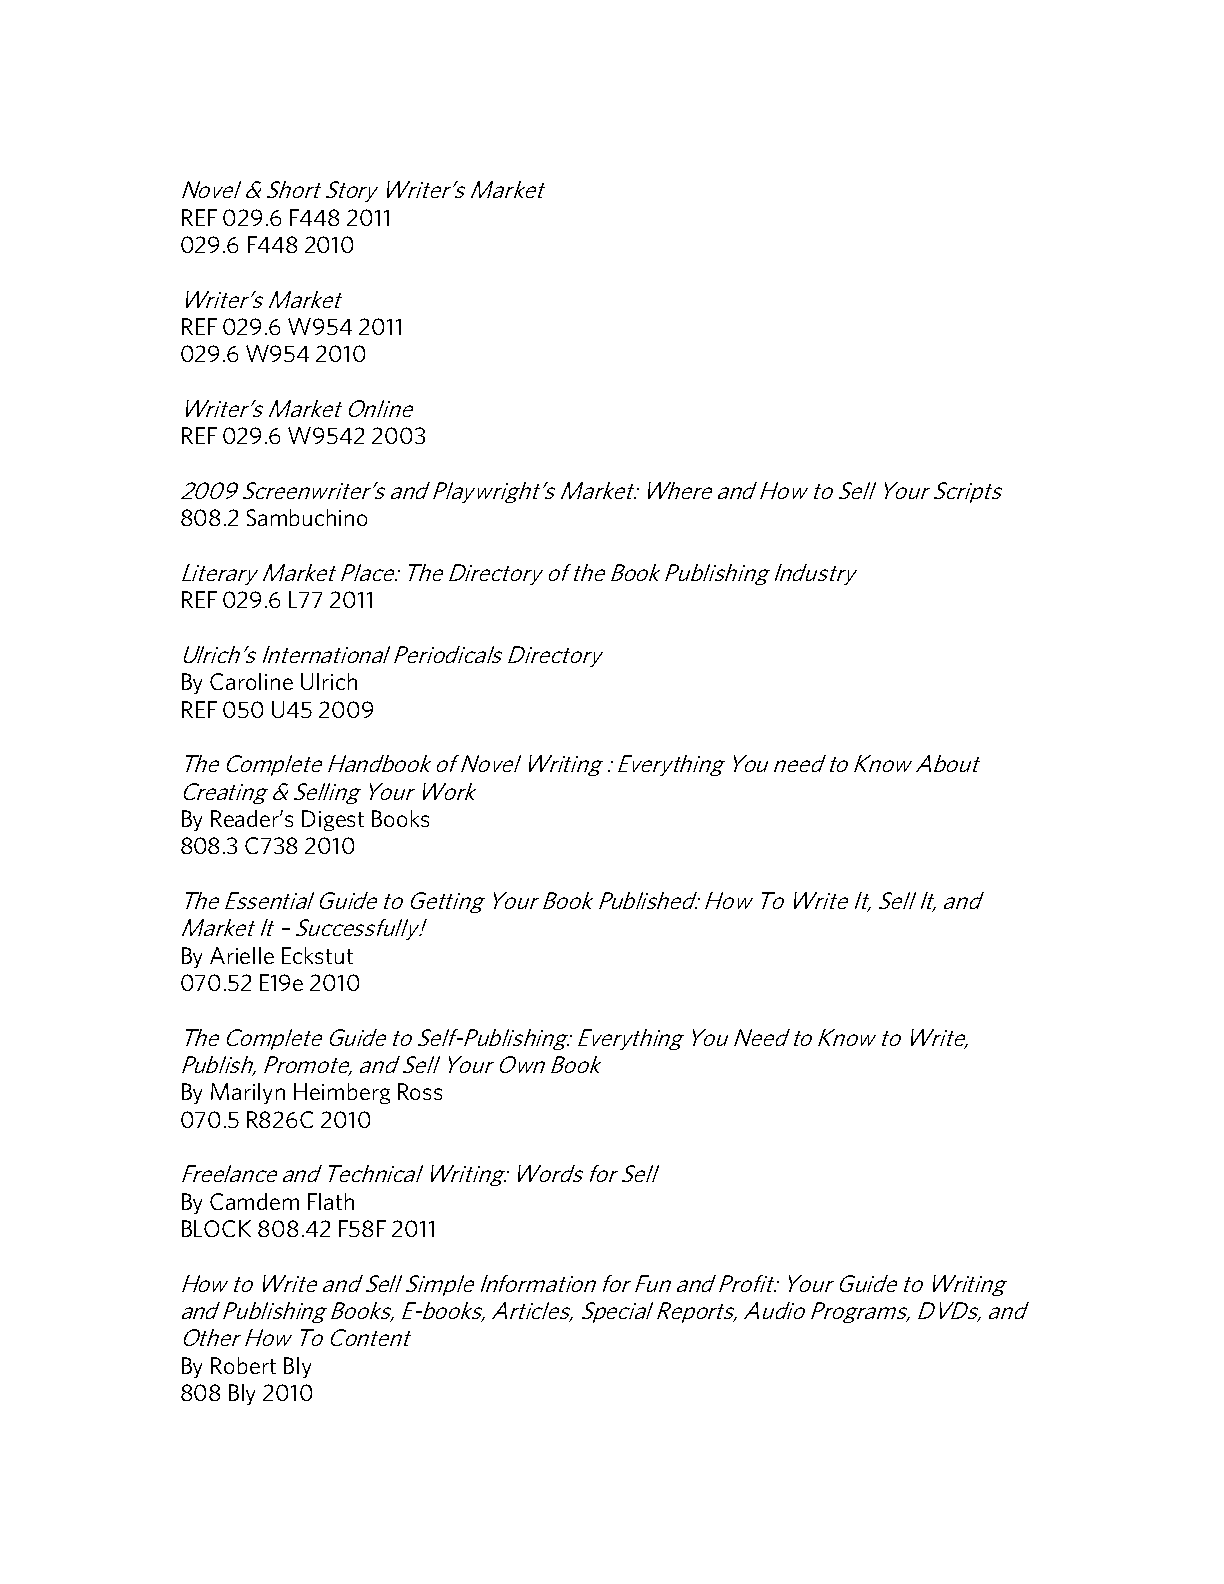  I want to click on Caroline, so click(251, 681).
